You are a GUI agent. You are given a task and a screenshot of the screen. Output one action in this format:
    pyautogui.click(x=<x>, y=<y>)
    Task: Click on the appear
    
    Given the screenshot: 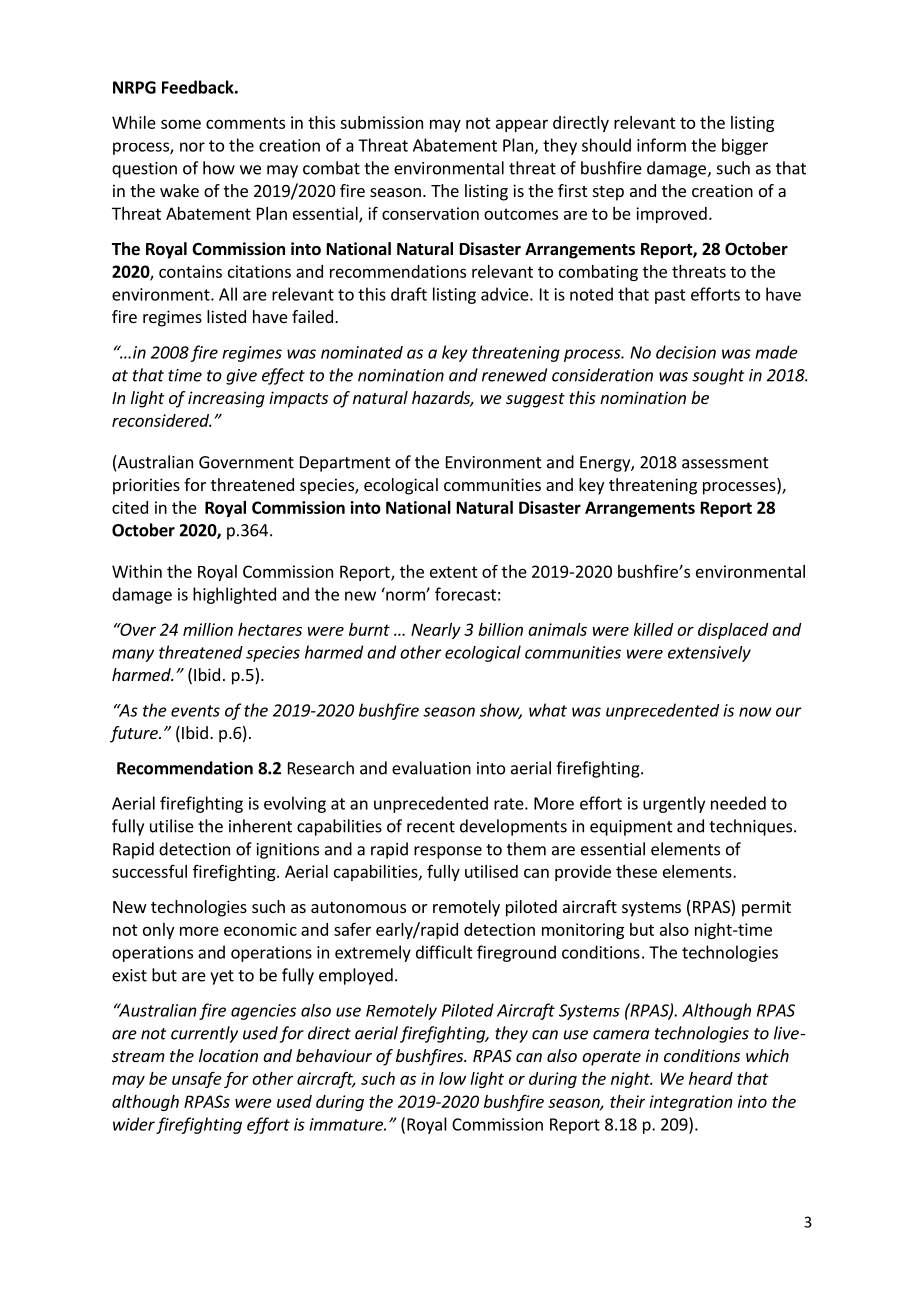 What is the action you would take?
    pyautogui.click(x=522, y=125)
